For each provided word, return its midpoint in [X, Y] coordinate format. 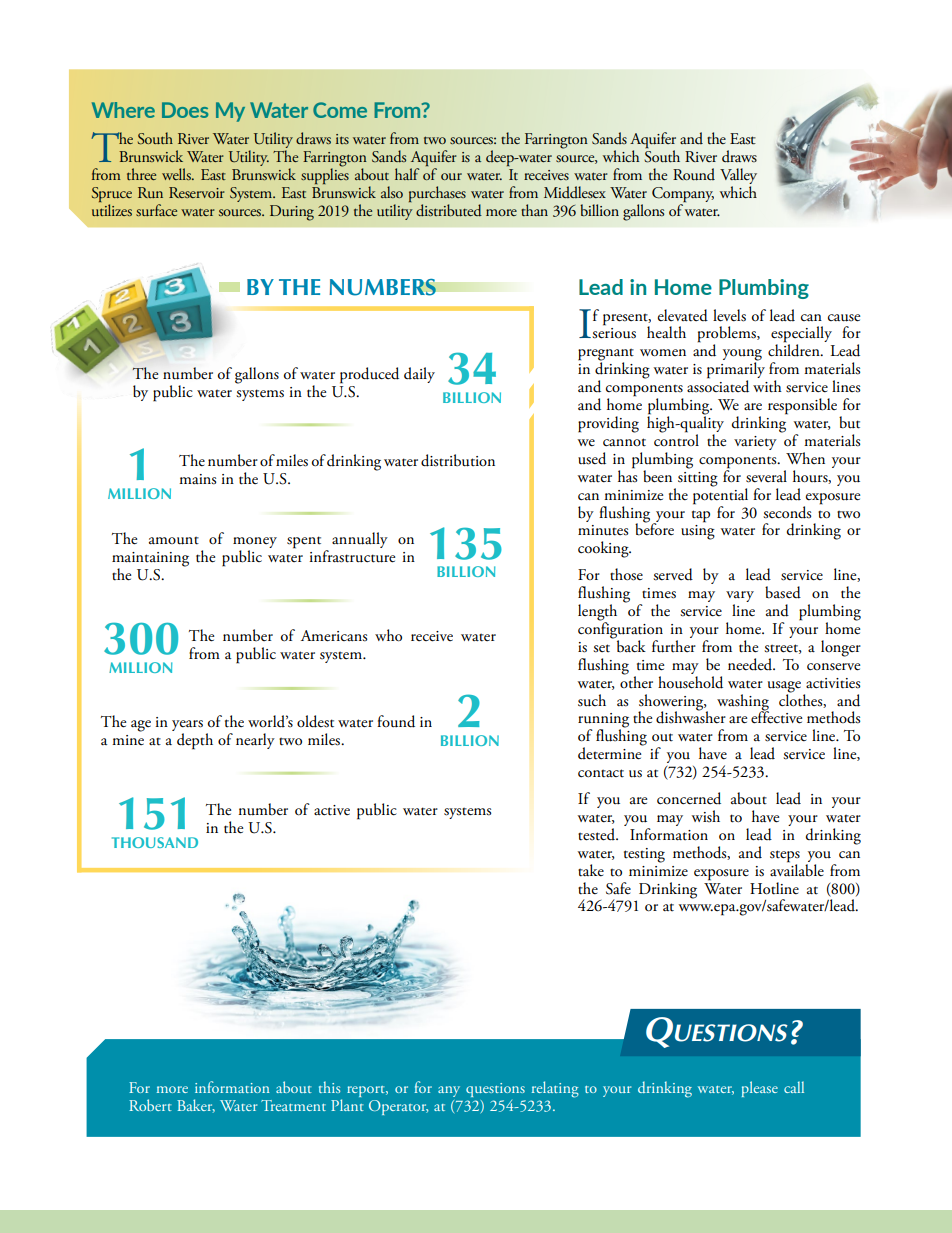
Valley [738, 176]
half [407, 174]
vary [740, 598]
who [388, 635]
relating [555, 1089]
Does [185, 110]
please [760, 1089]
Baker [196, 1106]
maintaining [150, 560]
